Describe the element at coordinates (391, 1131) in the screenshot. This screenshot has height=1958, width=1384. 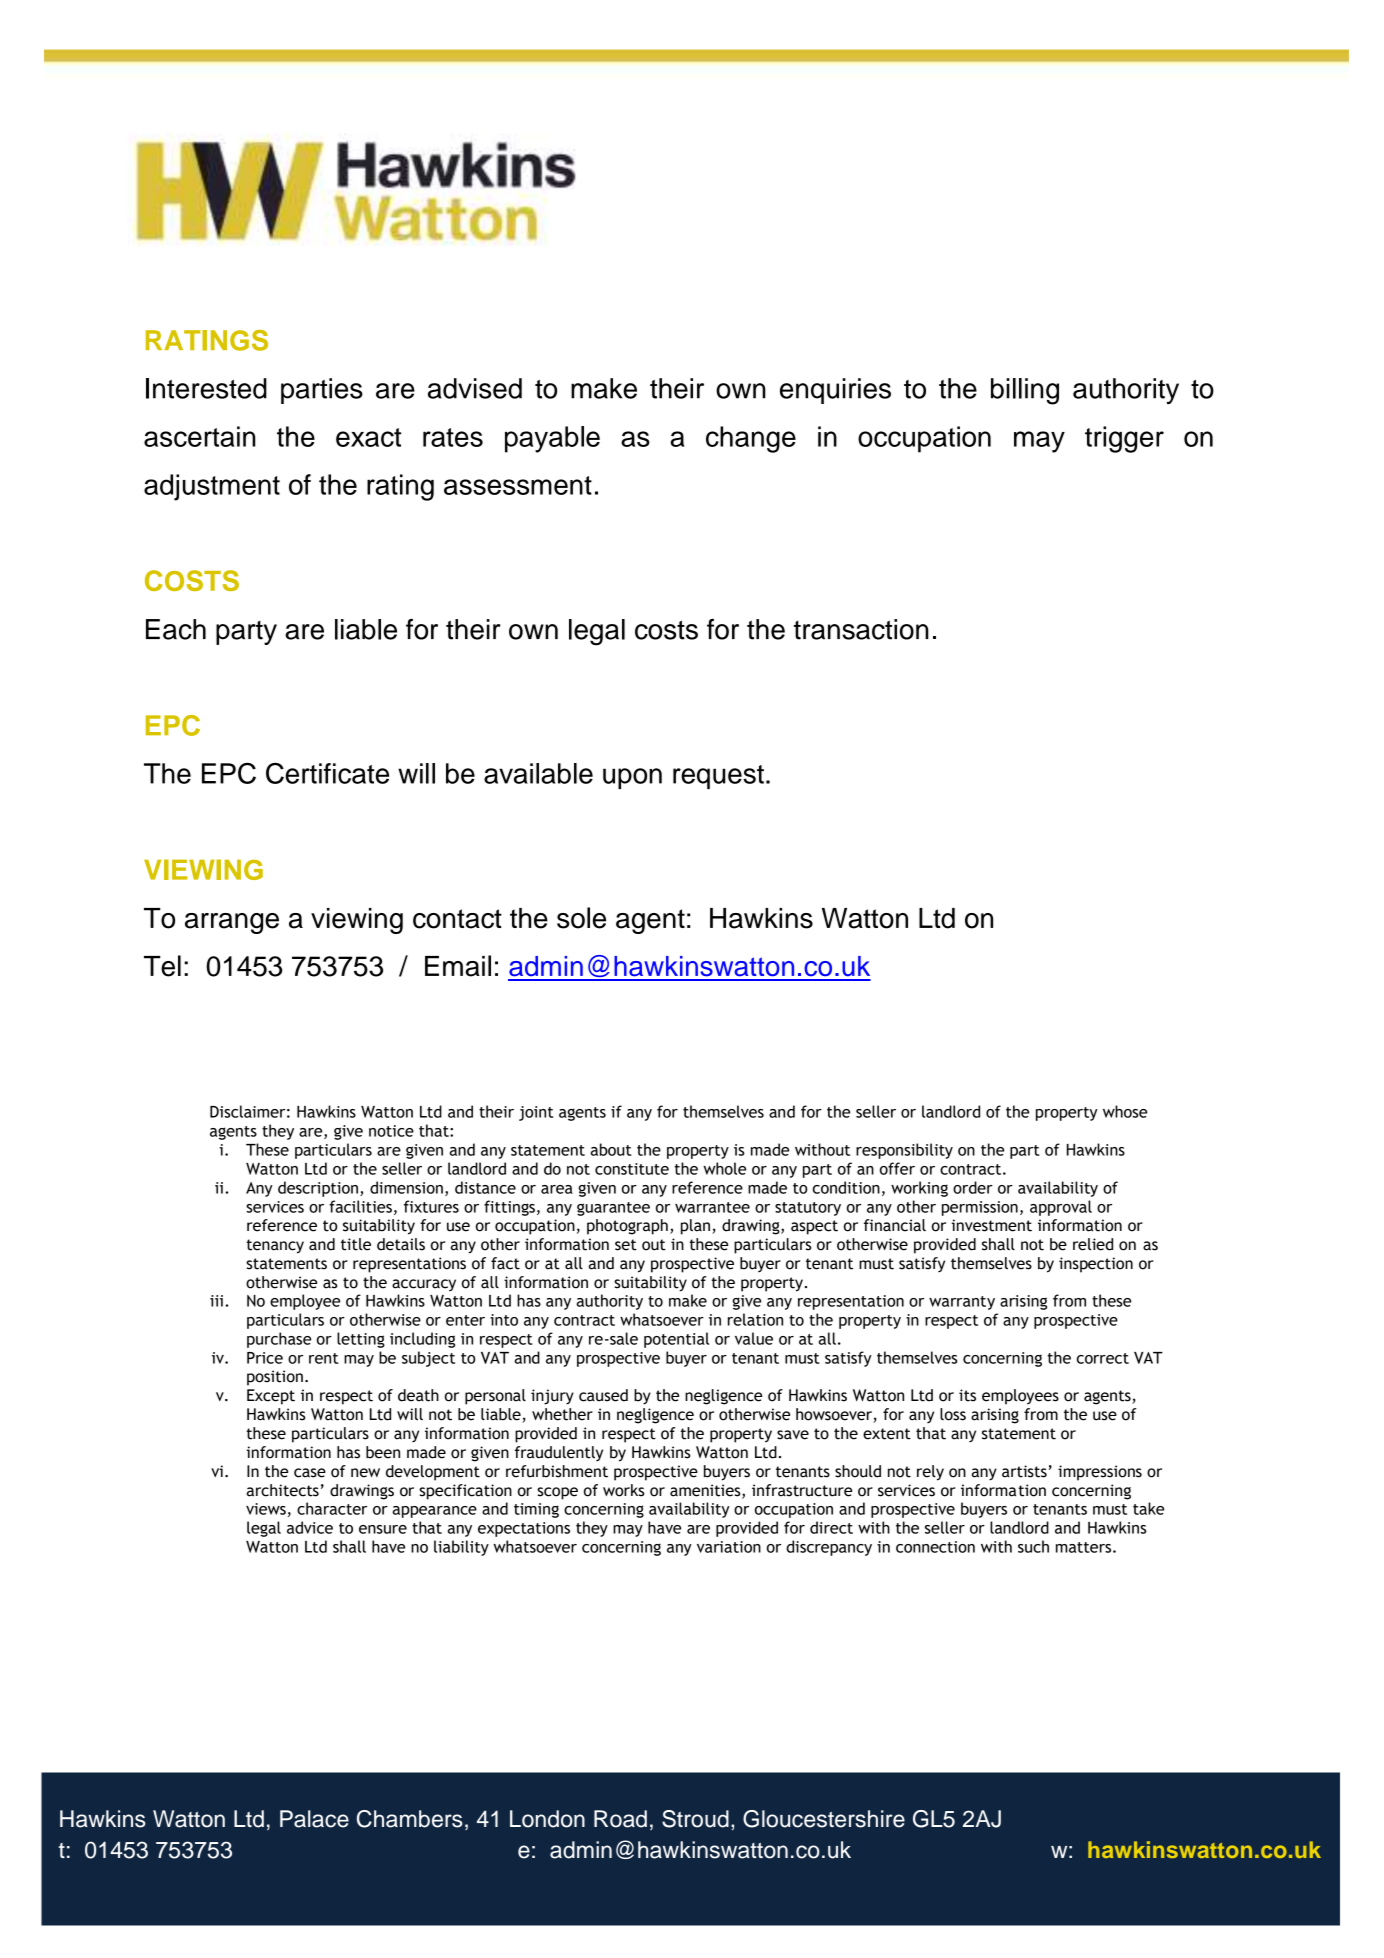
I see `notice` at that location.
